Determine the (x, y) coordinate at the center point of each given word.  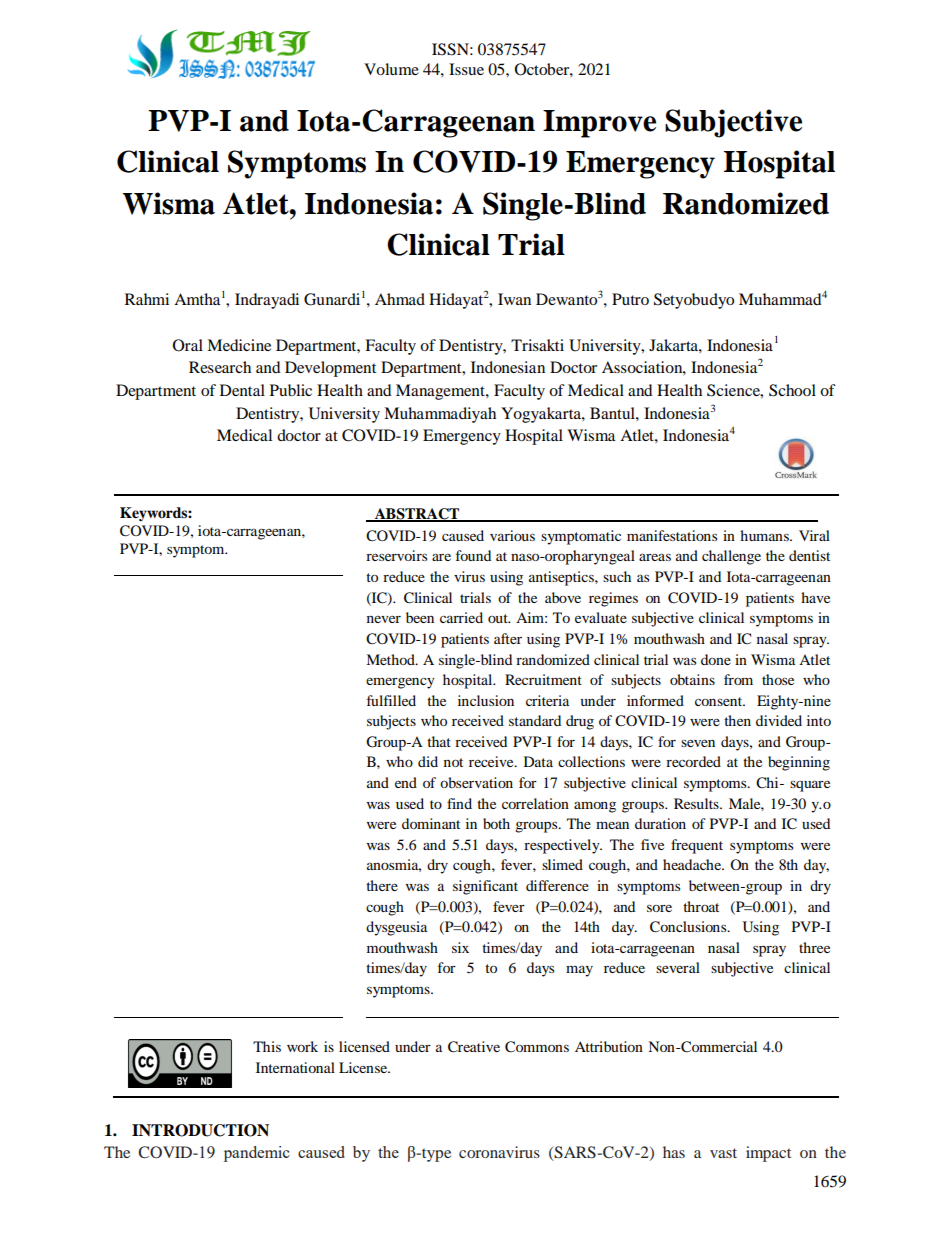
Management (441, 392)
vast (723, 1153)
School (792, 390)
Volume (391, 69)
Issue (466, 69)
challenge (731, 557)
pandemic (257, 1154)
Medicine (239, 345)
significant (485, 887)
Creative (474, 1047)
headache (693, 864)
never (384, 619)
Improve (599, 124)
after (508, 638)
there (382, 885)
